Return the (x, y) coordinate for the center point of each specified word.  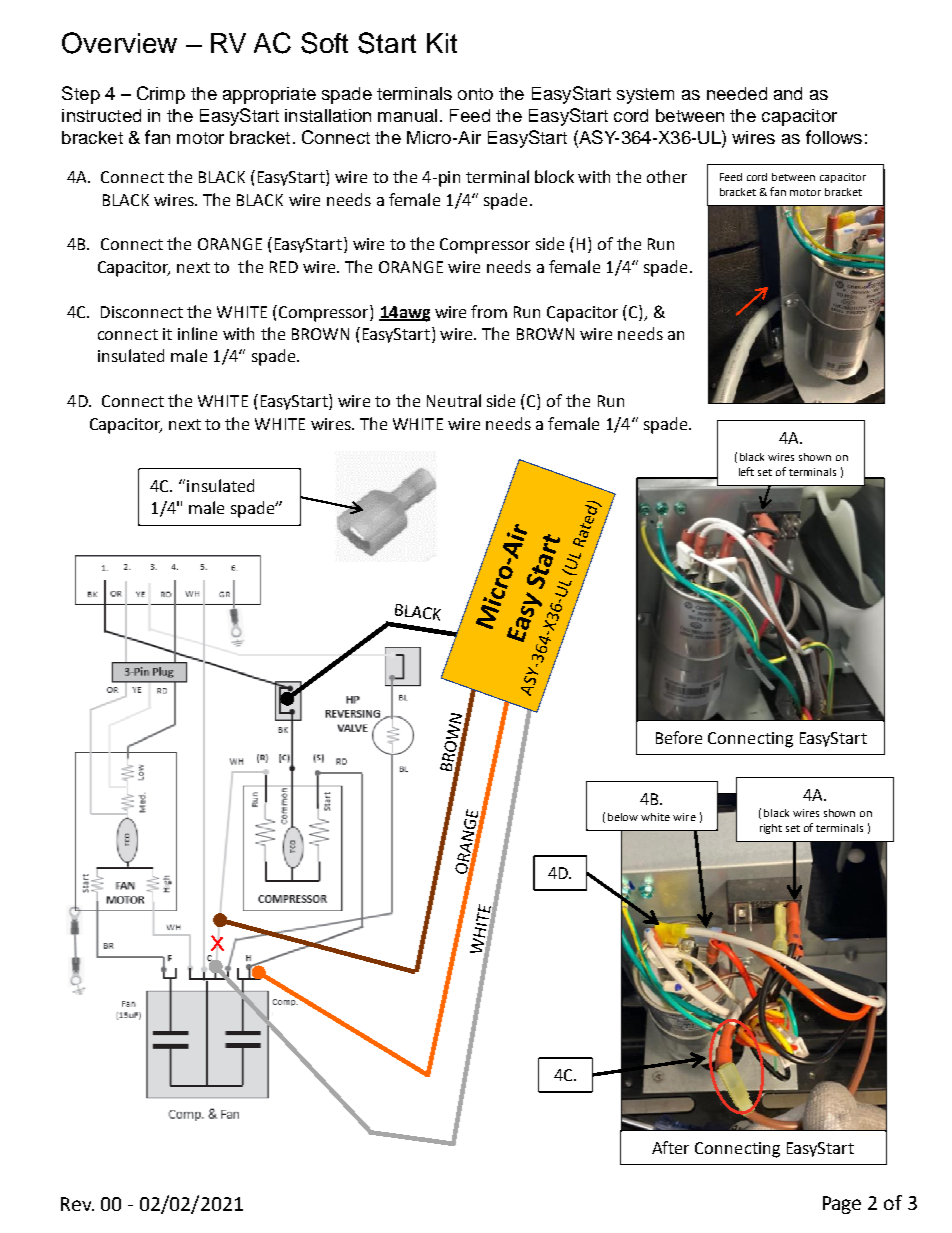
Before (679, 737)
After (670, 1147)
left (746, 471)
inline (197, 333)
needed (737, 93)
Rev (77, 1204)
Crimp (161, 95)
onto (475, 94)
